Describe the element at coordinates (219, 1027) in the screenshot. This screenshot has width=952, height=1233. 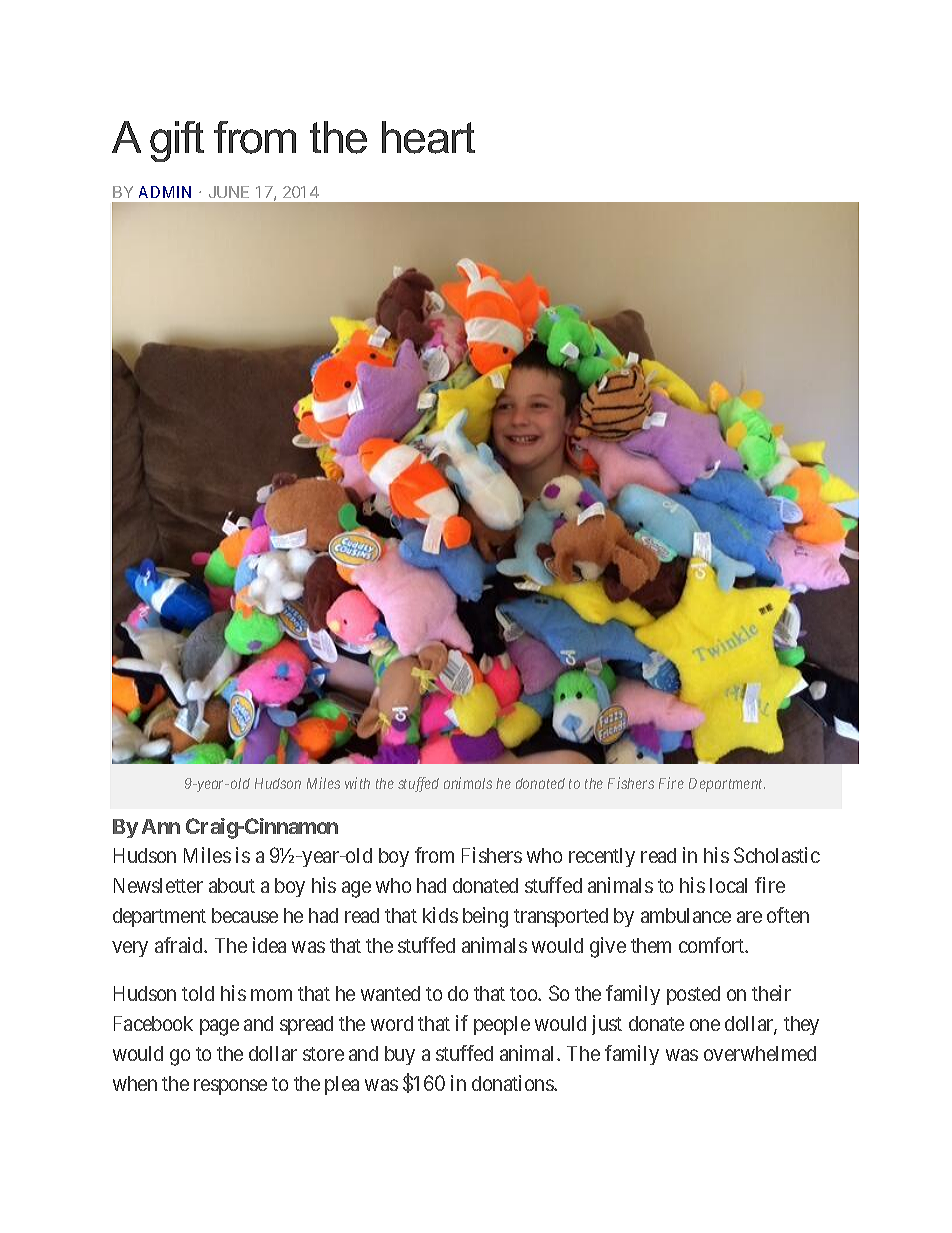
I see `page` at that location.
